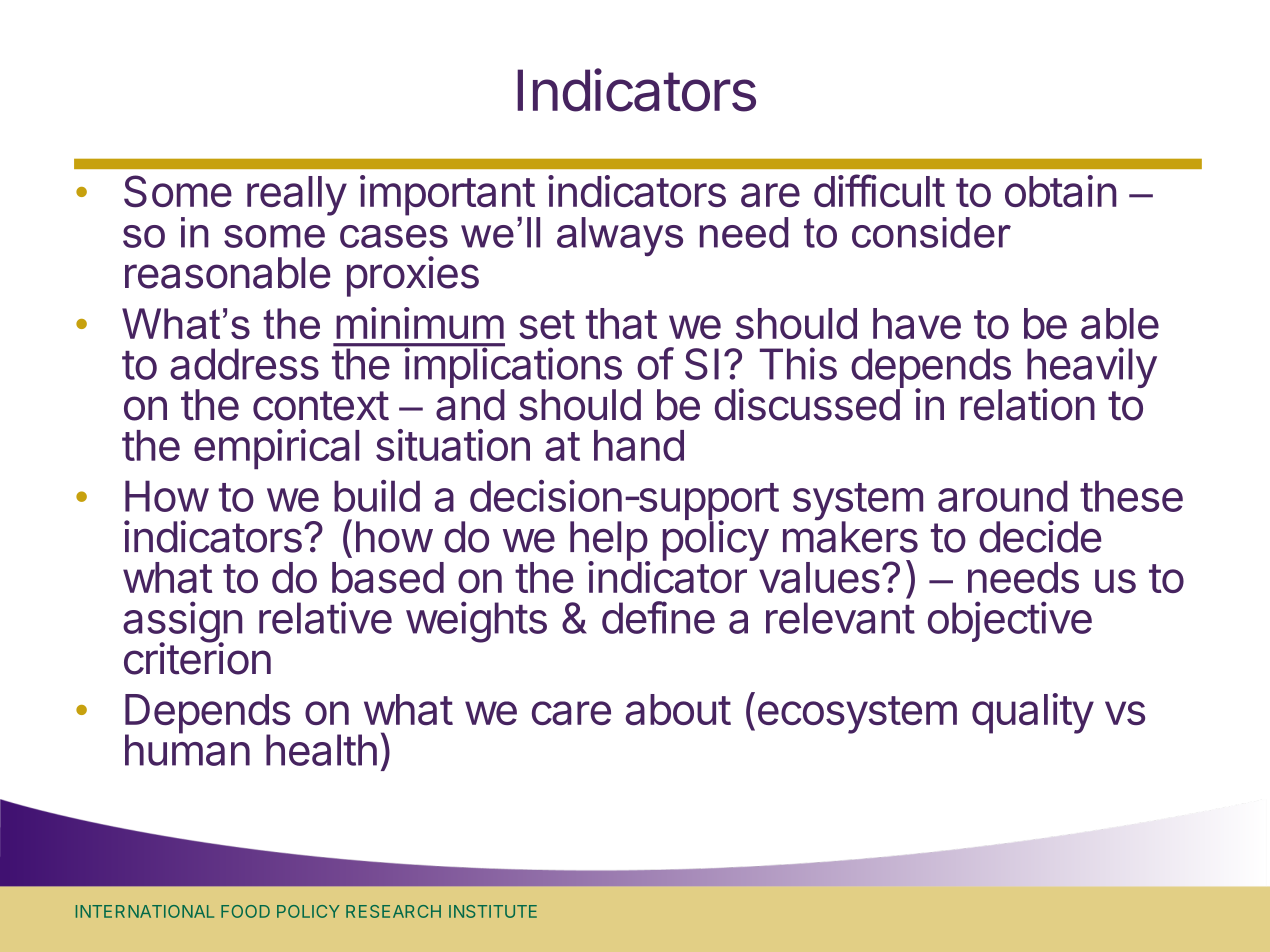 The width and height of the screenshot is (1270, 952). Describe the element at coordinates (1060, 191) in the screenshot. I see `obtain` at that location.
